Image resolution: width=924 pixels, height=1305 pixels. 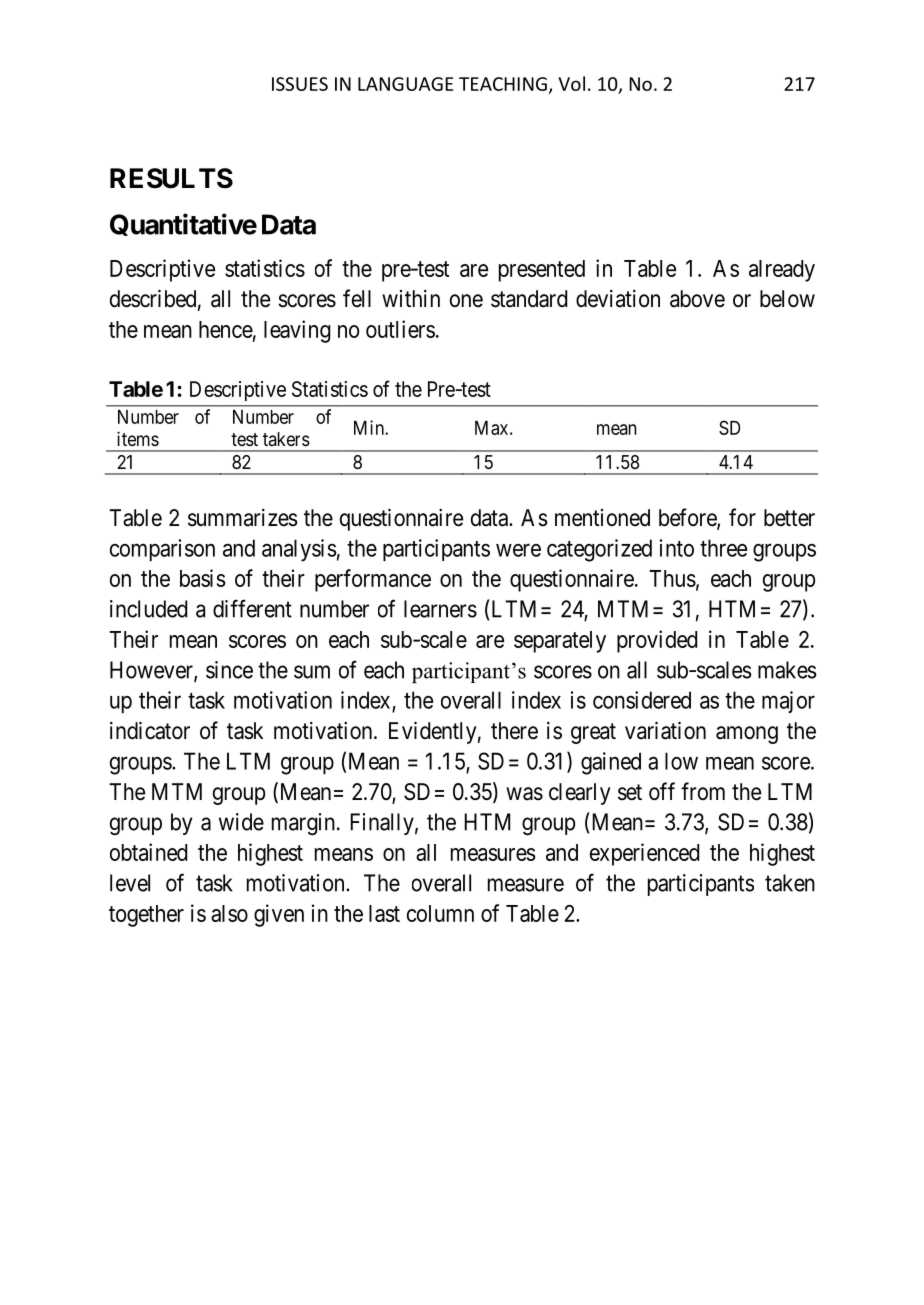 What do you see at coordinates (405, 84) in the screenshot?
I see `LANGUAGE` at bounding box center [405, 84].
